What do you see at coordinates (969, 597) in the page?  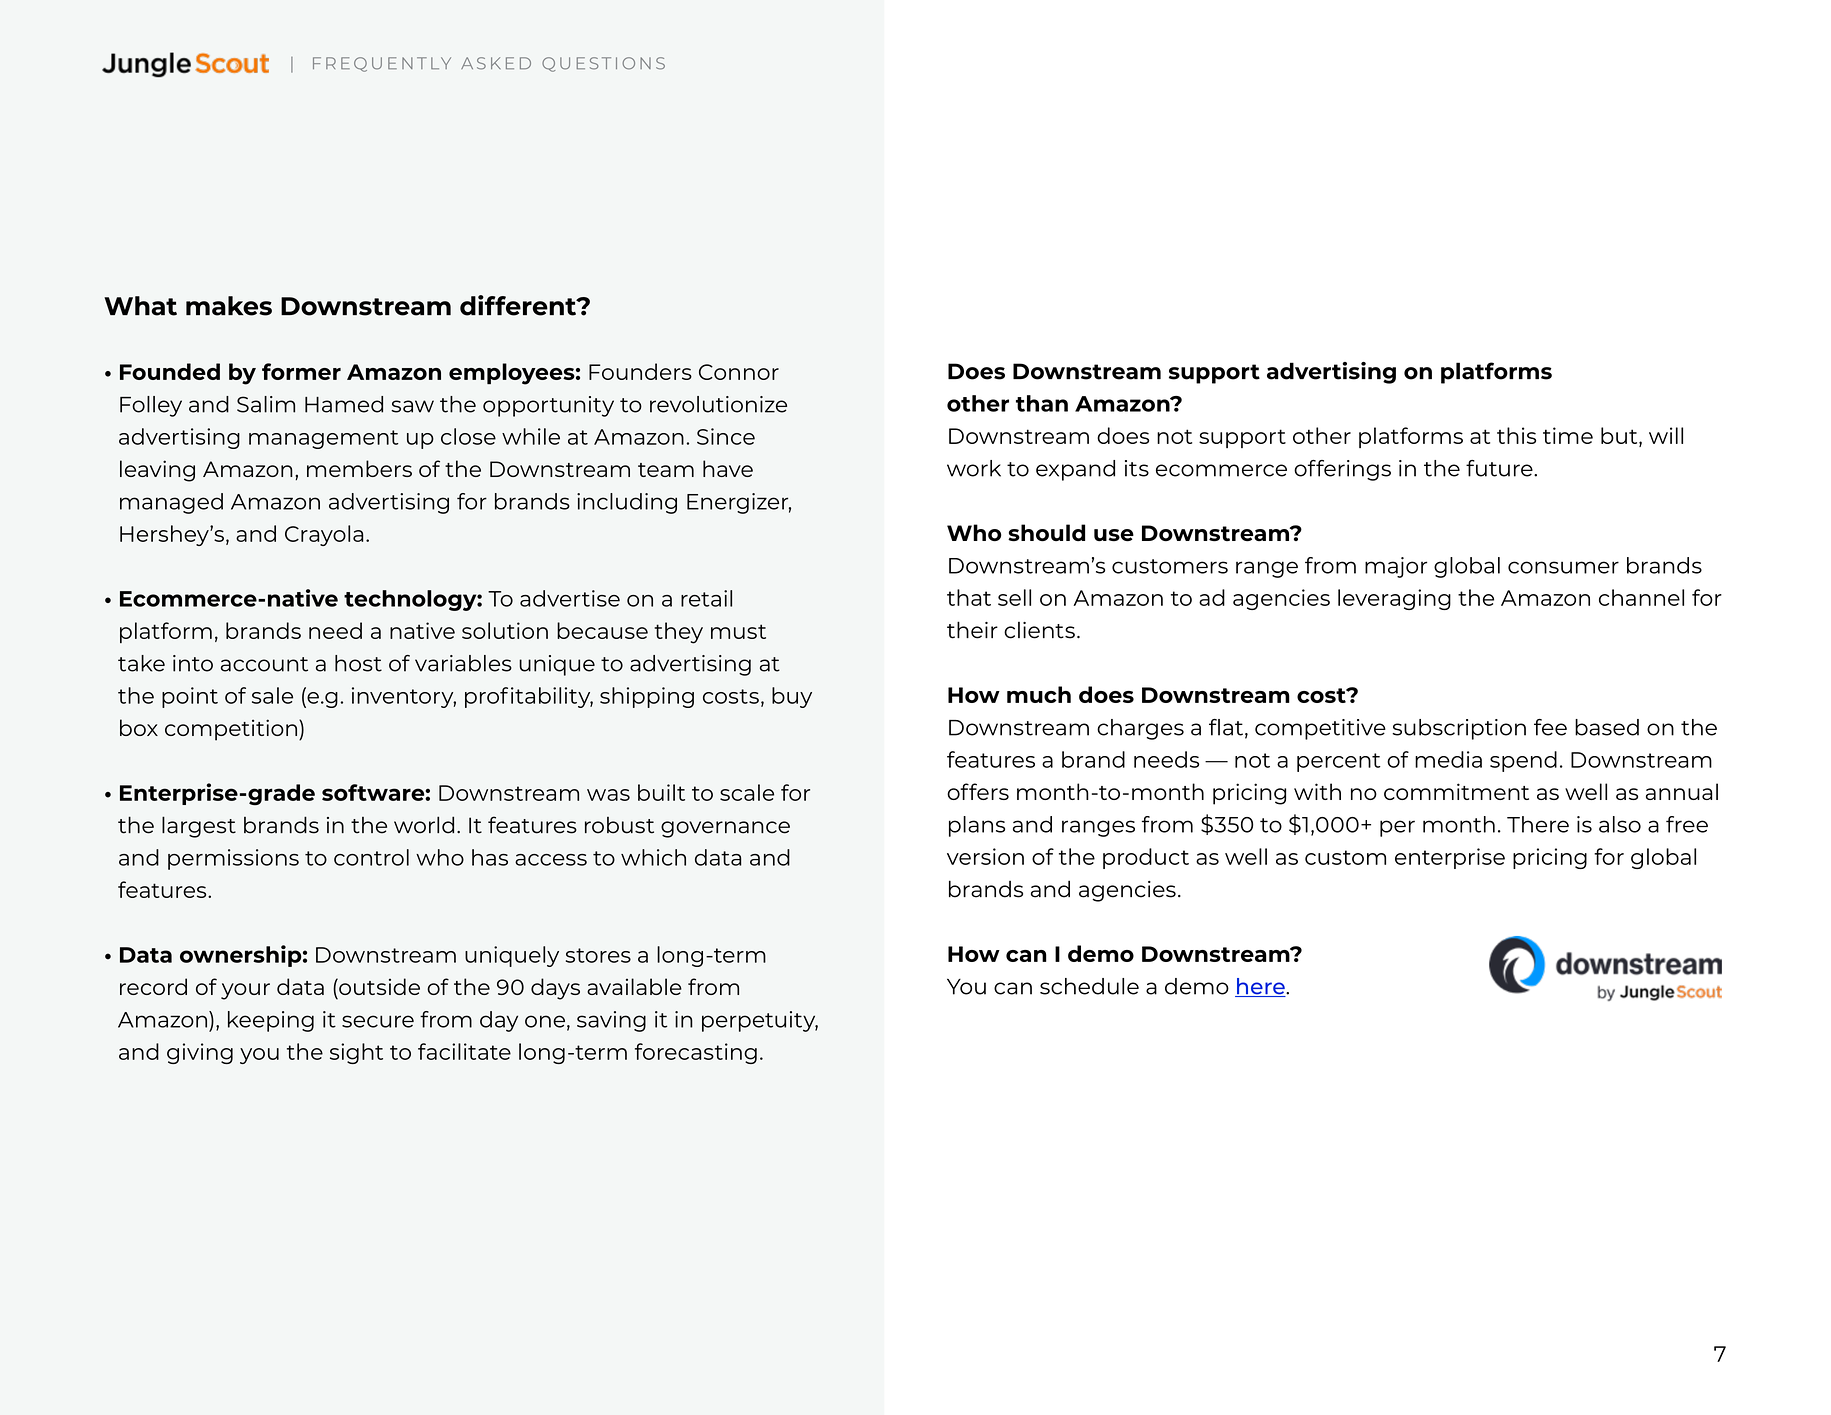 I see `that` at bounding box center [969, 597].
